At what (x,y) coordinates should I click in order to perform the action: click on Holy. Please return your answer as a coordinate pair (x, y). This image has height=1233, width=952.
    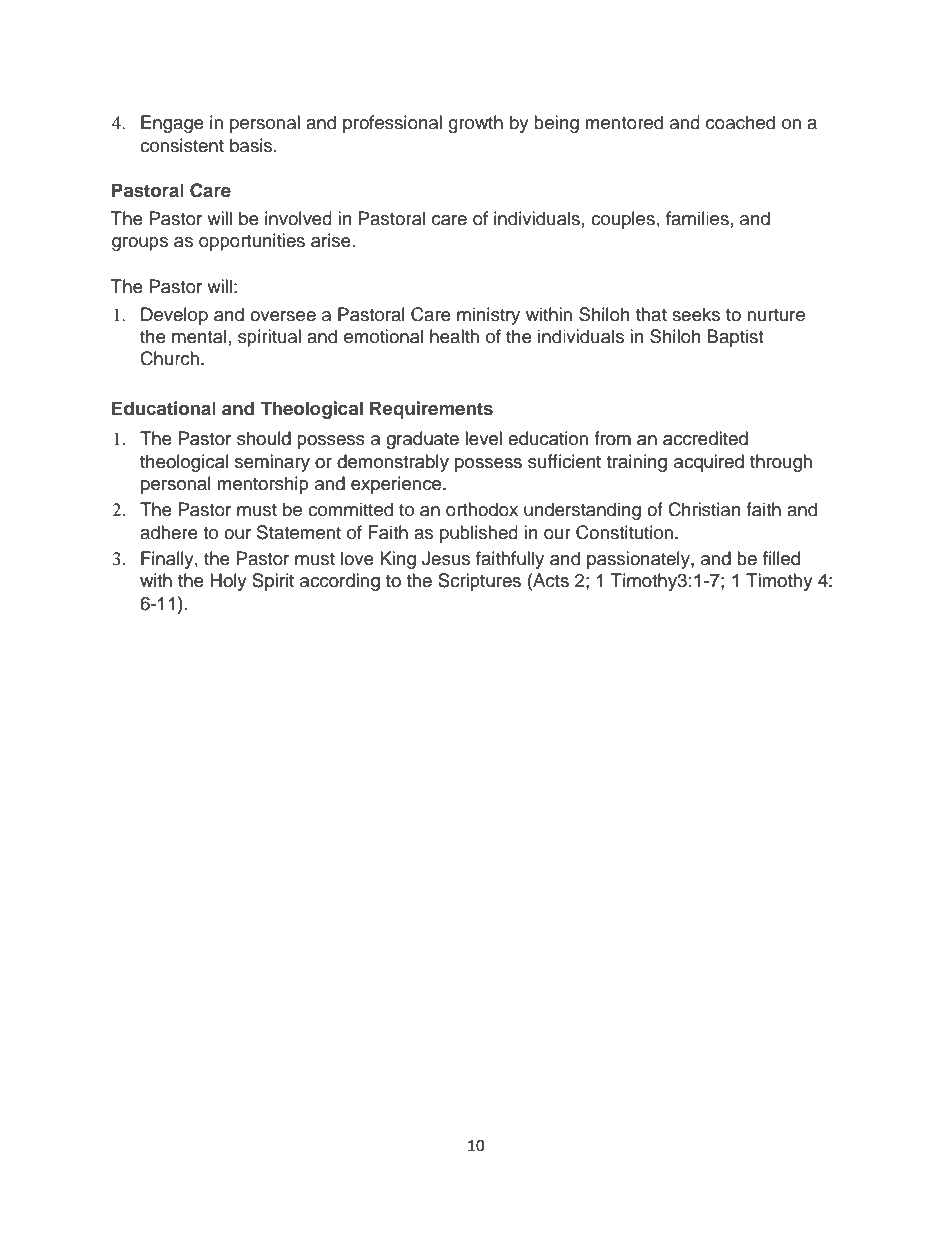
    Looking at the image, I should click on (228, 582).
